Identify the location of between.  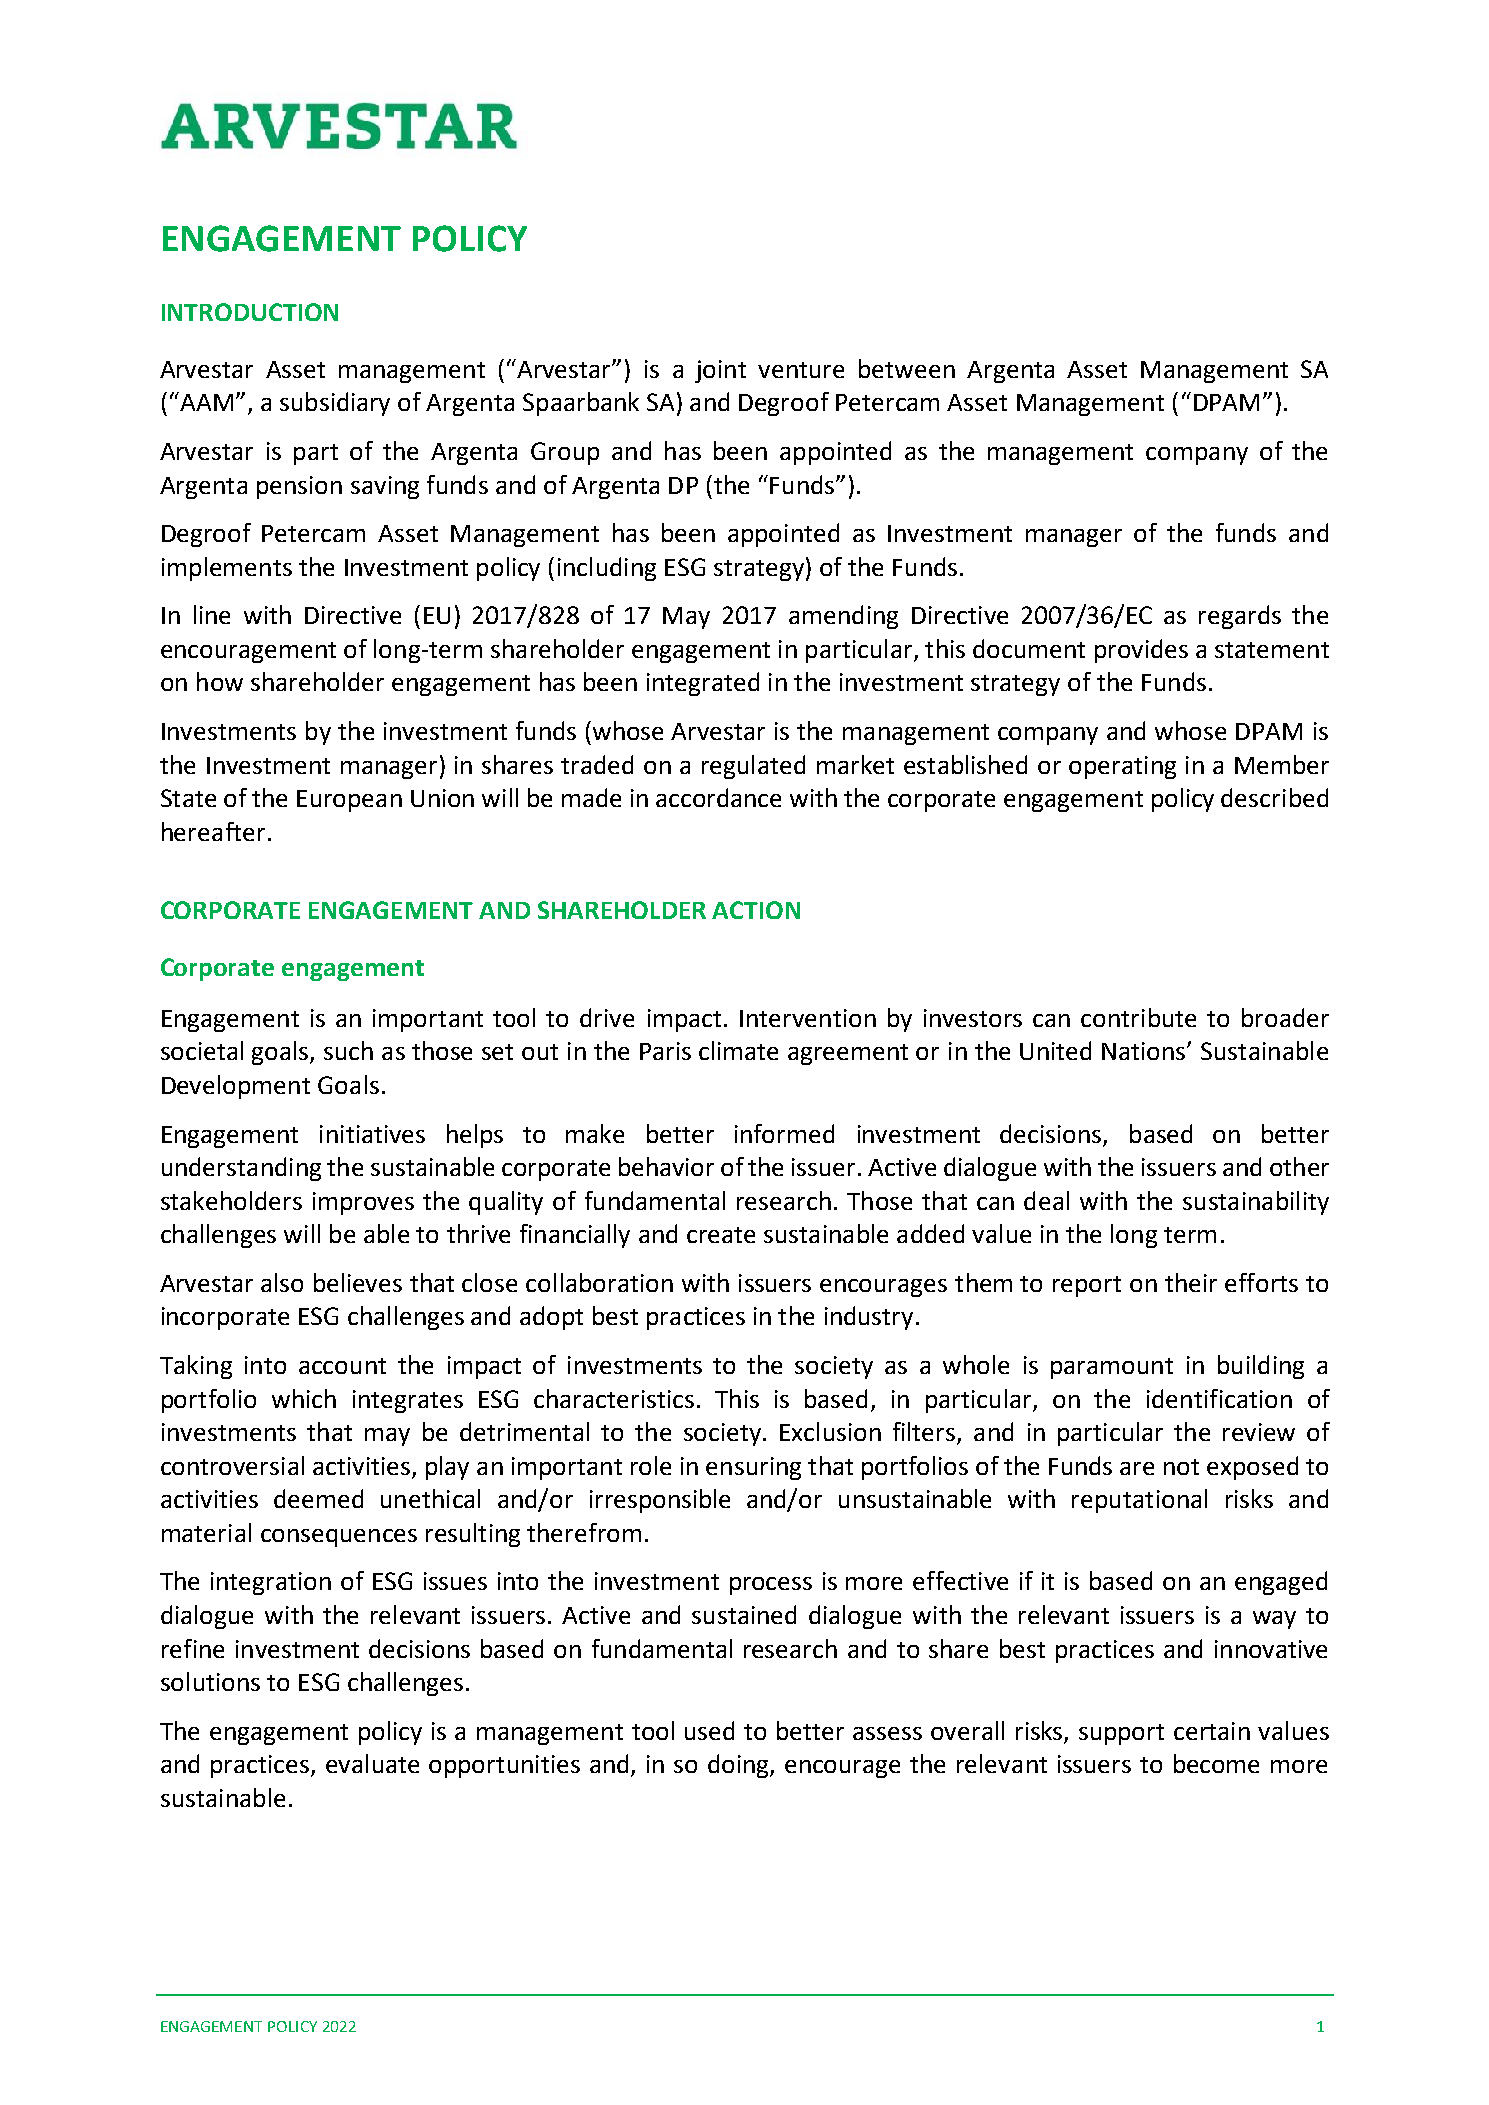
(907, 368).
